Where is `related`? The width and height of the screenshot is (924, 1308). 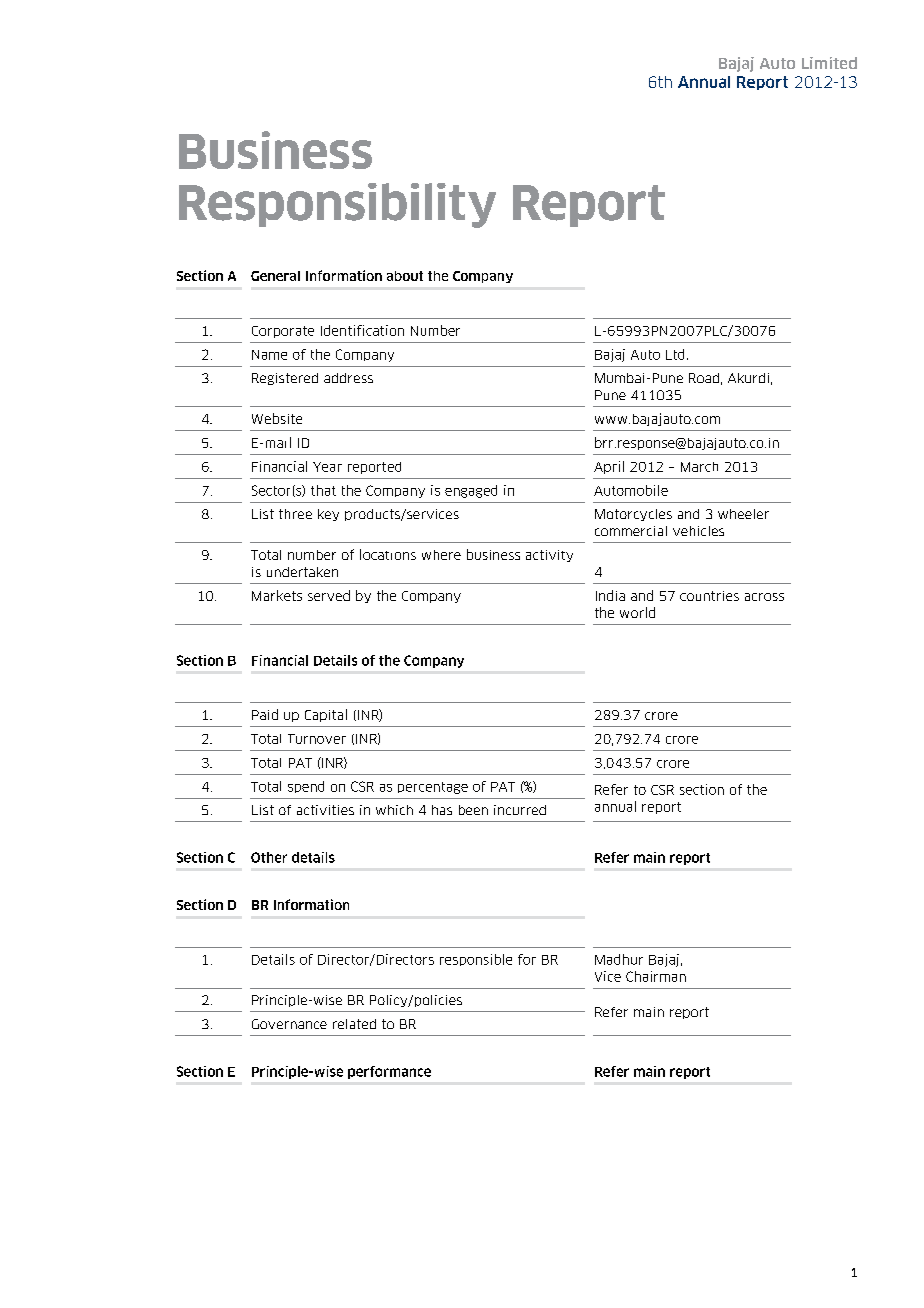 related is located at coordinates (354, 1024).
